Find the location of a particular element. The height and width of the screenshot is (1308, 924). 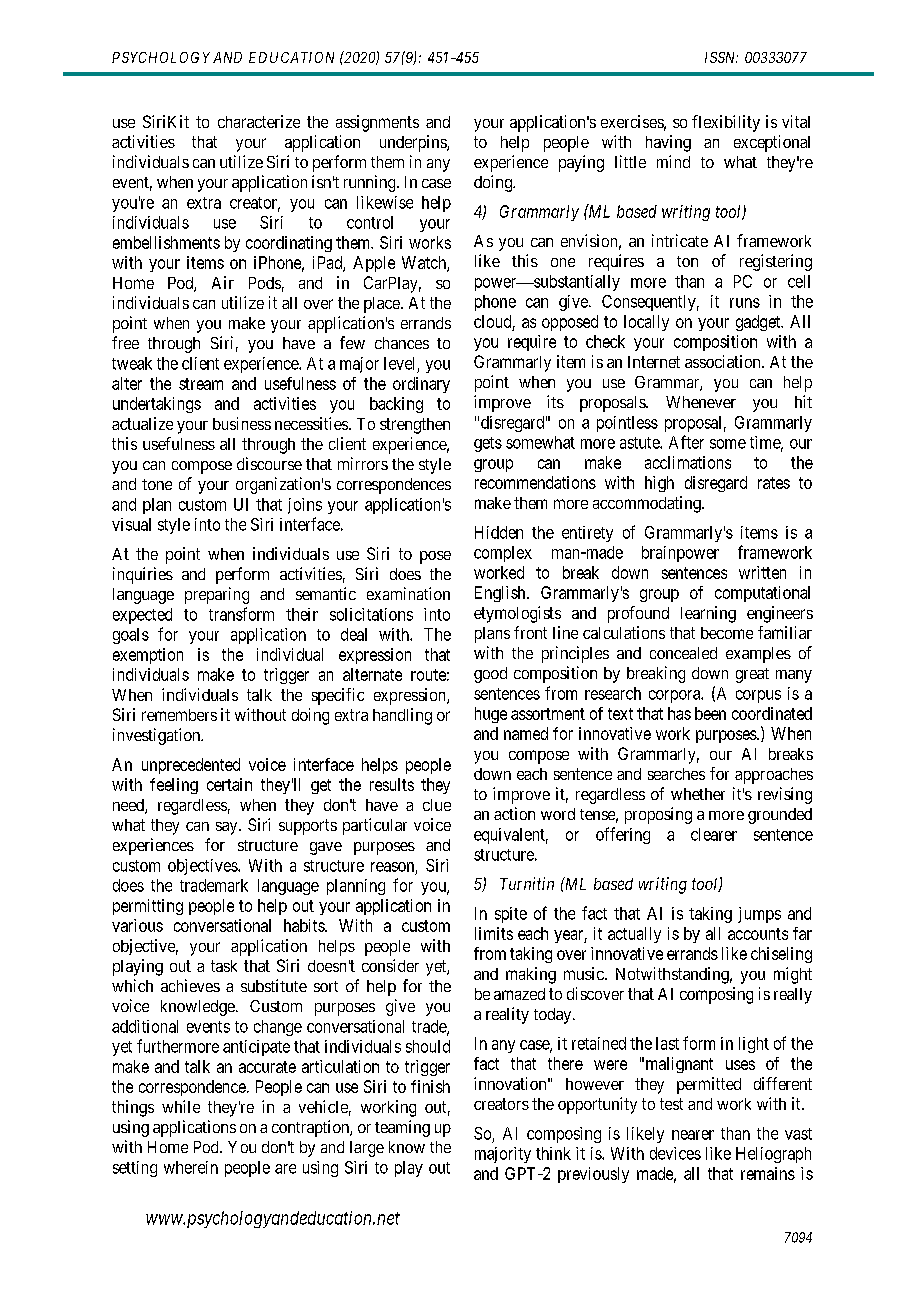

whether is located at coordinates (698, 794).
